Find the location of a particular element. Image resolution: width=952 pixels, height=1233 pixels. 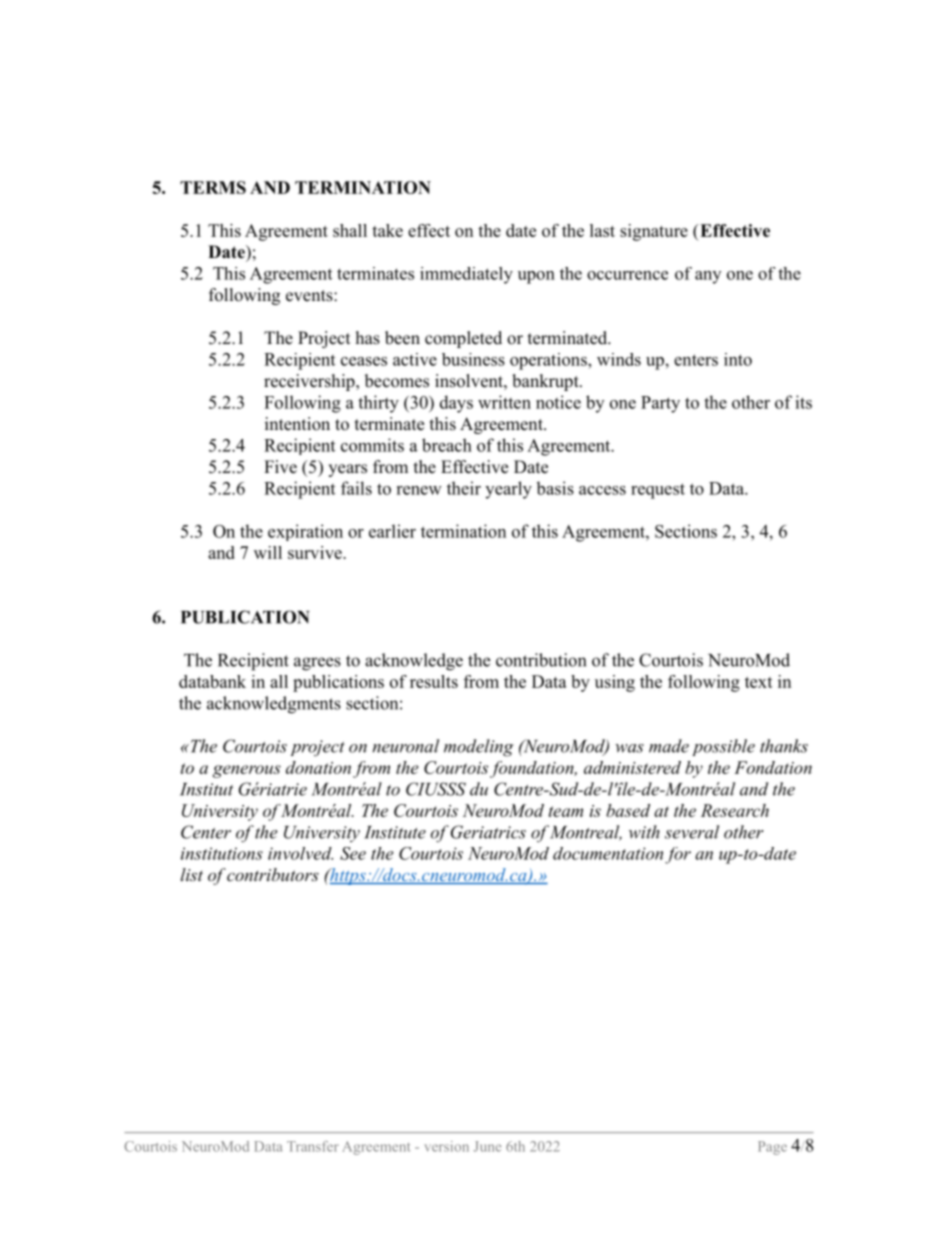

Transfer is located at coordinates (313, 1146).
